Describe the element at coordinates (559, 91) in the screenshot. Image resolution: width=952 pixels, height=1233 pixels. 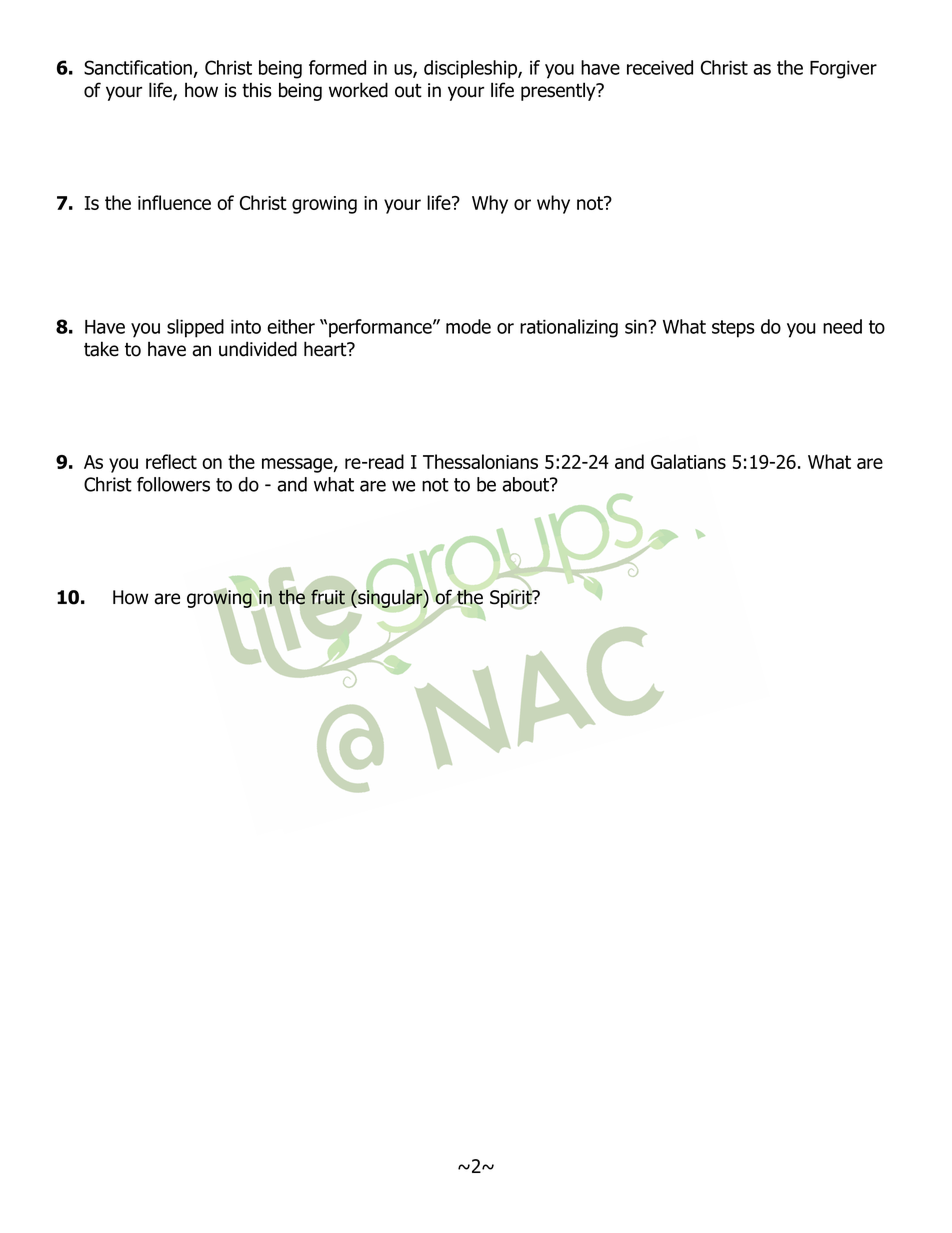
I see `presently` at that location.
